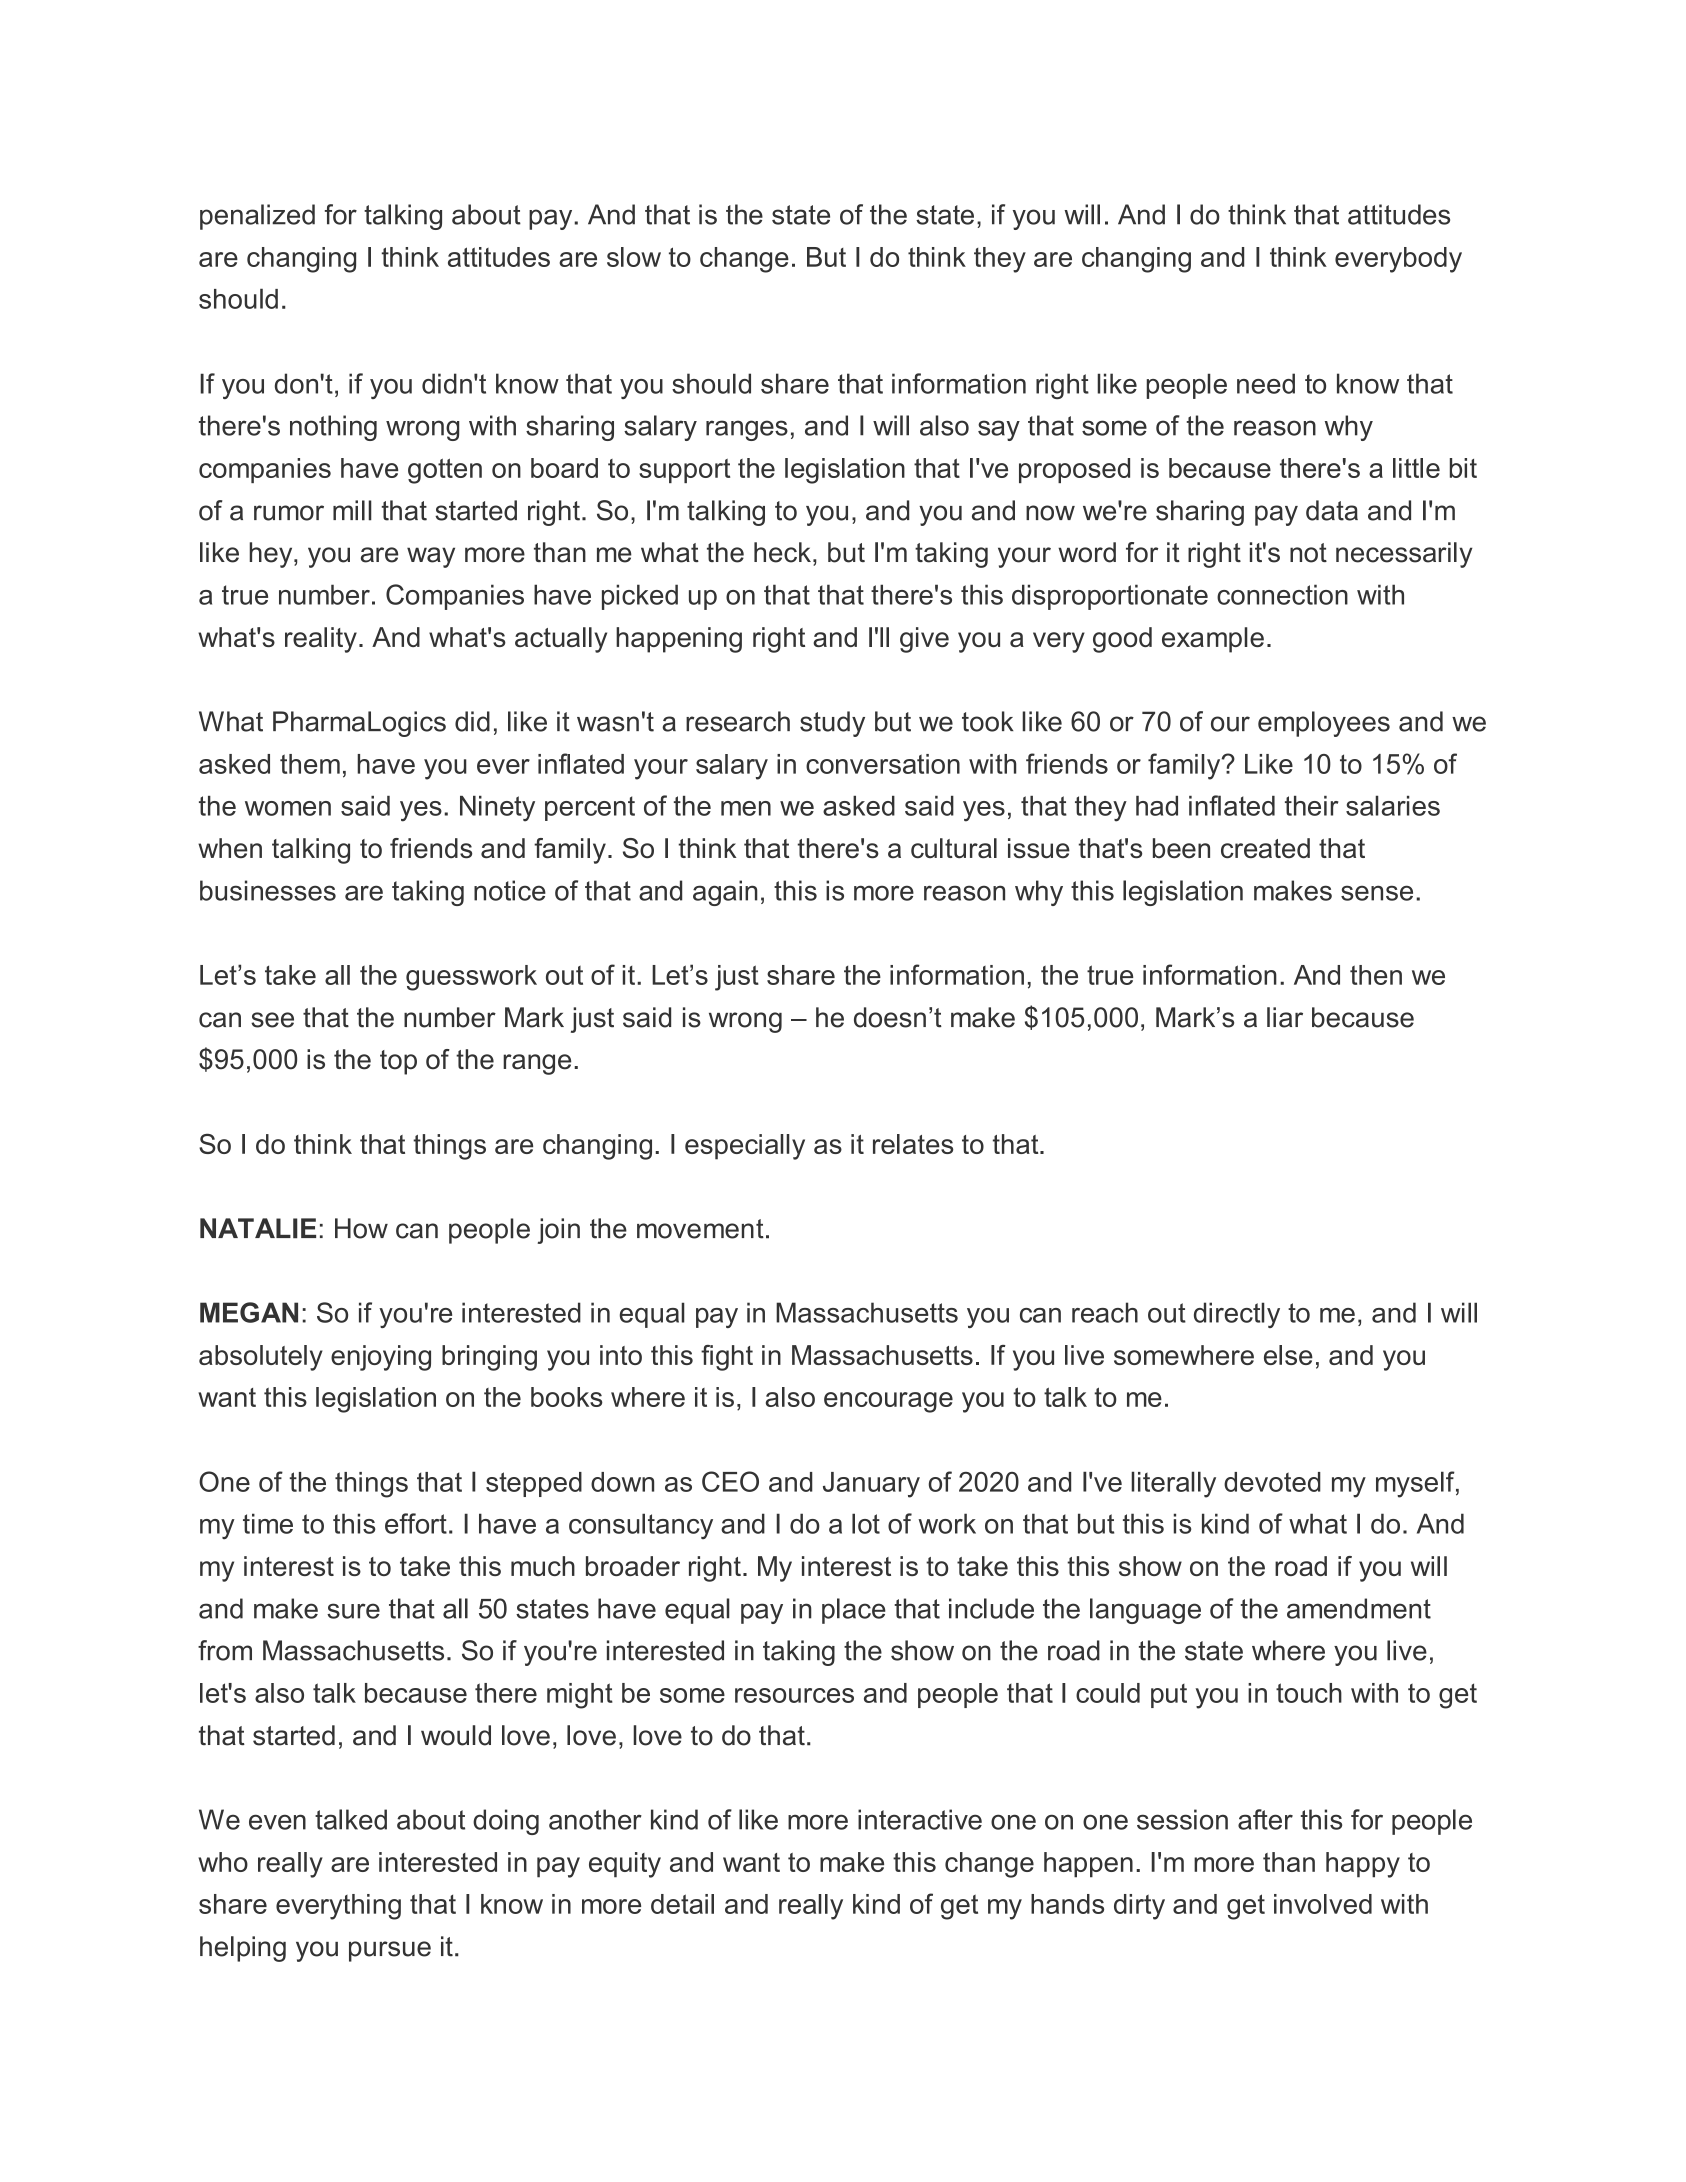  What do you see at coordinates (888, 1402) in the image?
I see `encourage` at bounding box center [888, 1402].
